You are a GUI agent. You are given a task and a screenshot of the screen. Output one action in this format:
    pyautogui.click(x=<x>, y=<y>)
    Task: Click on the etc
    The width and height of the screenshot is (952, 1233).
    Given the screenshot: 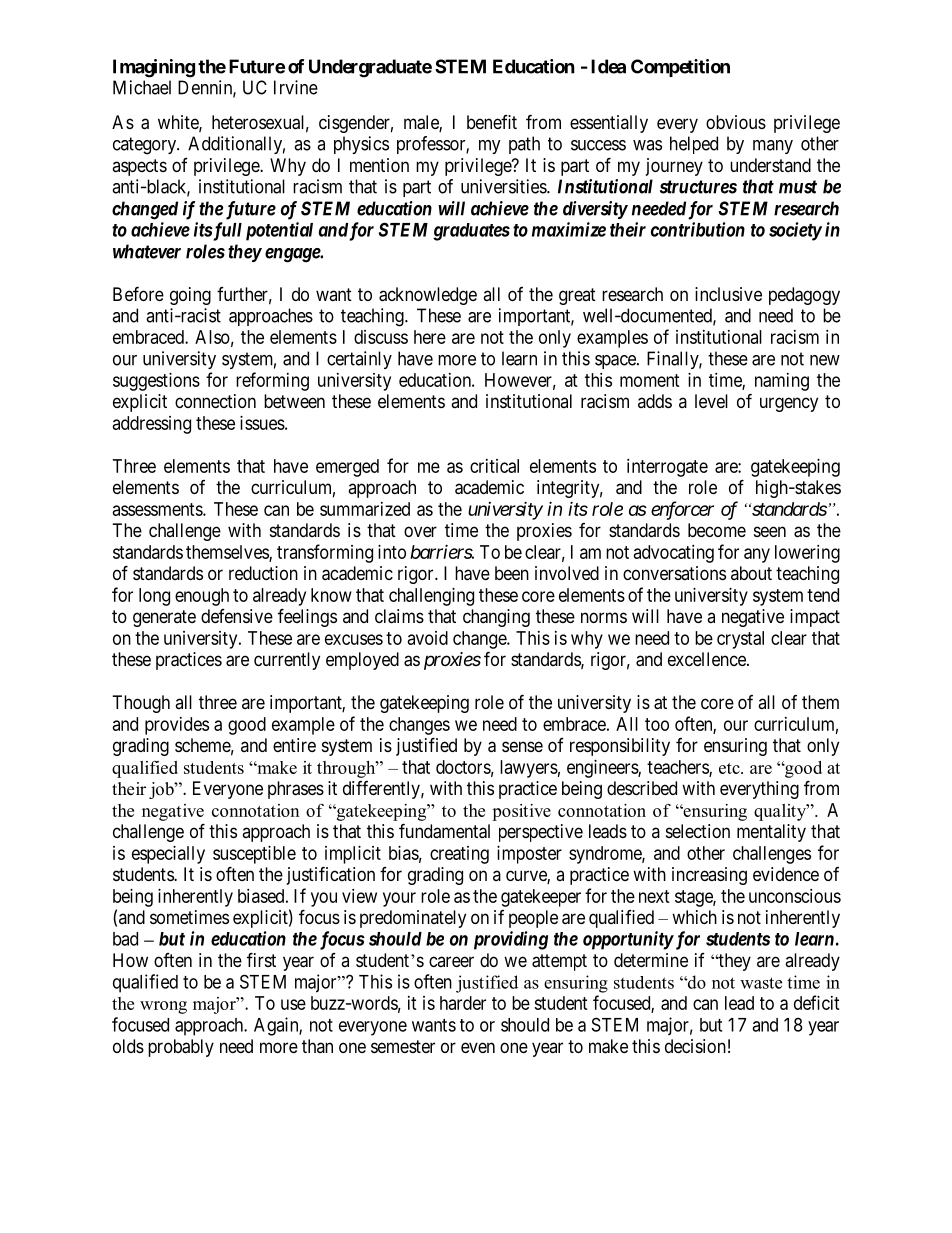 What is the action you would take?
    pyautogui.click(x=730, y=768)
